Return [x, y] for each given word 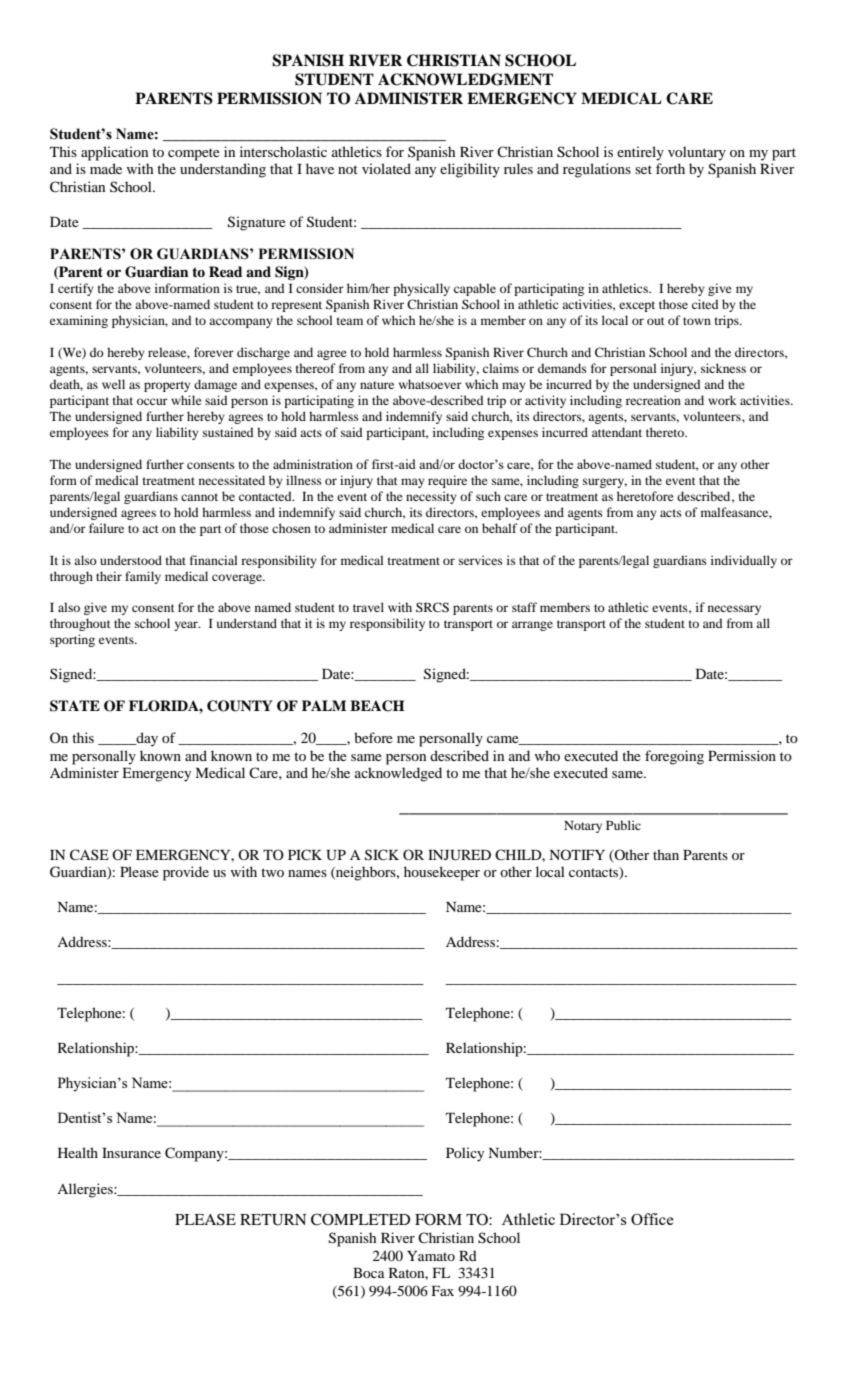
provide [186, 873]
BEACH [377, 706]
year [187, 626]
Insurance [131, 1153]
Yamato [431, 1256]
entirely [640, 153]
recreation [653, 400]
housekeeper [442, 873]
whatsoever [430, 384]
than [666, 854]
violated [386, 168]
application [114, 153]
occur [152, 401]
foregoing [674, 757]
